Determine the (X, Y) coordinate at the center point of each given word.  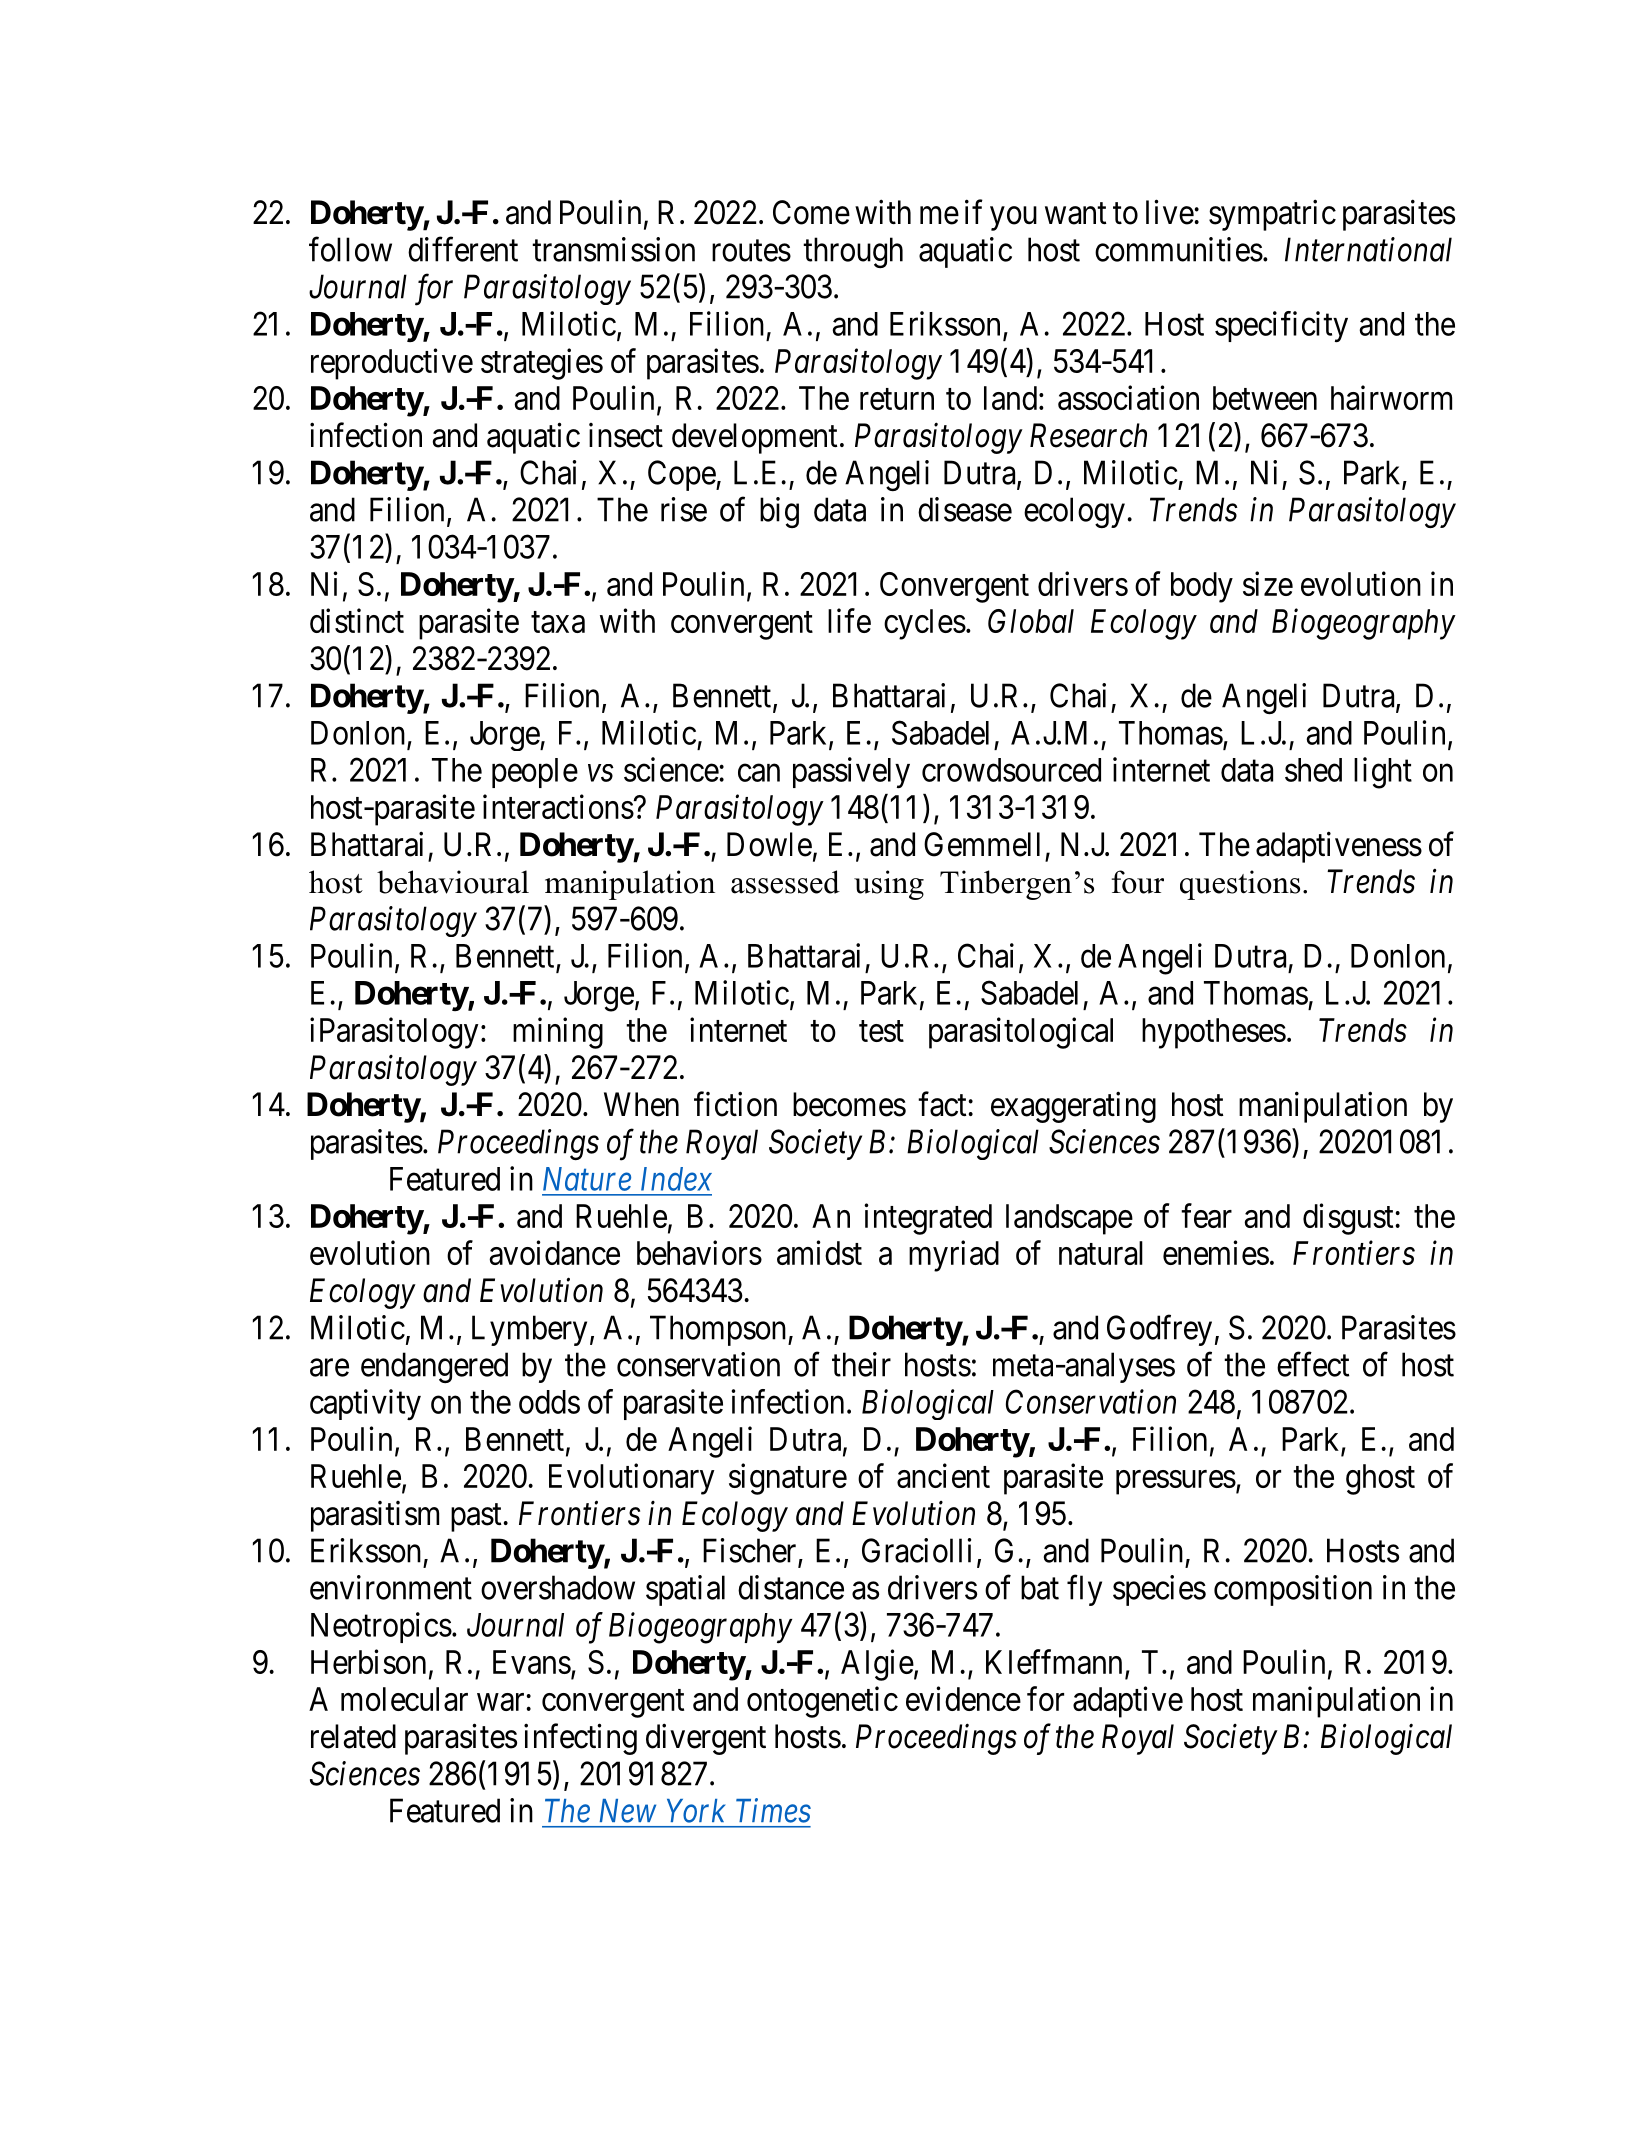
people (535, 773)
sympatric (1272, 215)
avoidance (554, 1252)
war (500, 1702)
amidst (819, 1252)
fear (1206, 1215)
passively (851, 772)
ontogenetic (822, 1702)
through (853, 252)
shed (1313, 770)
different (463, 249)
